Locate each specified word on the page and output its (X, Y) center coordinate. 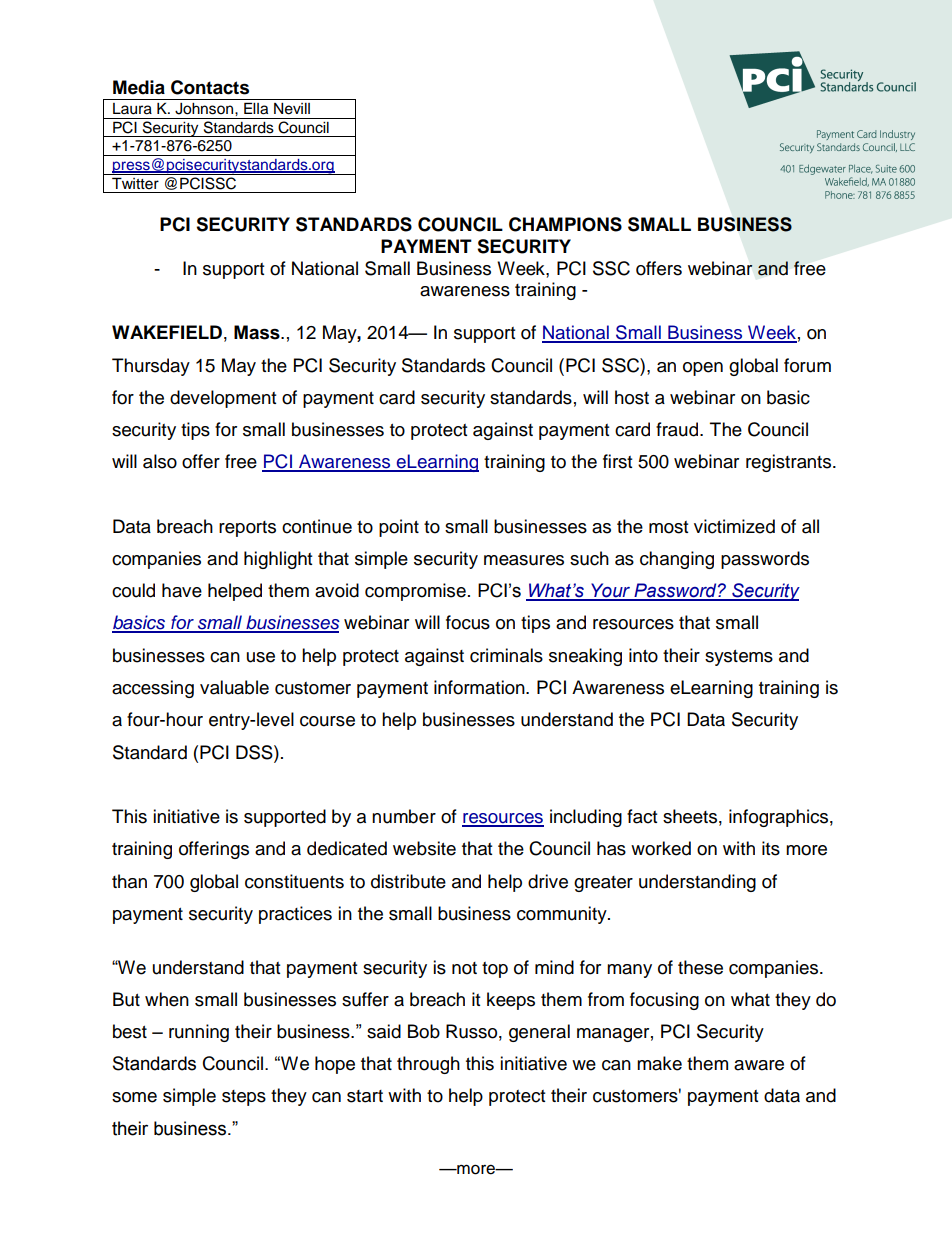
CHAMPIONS (565, 224)
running (199, 1033)
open (703, 369)
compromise (415, 592)
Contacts (210, 87)
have (182, 590)
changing (677, 560)
